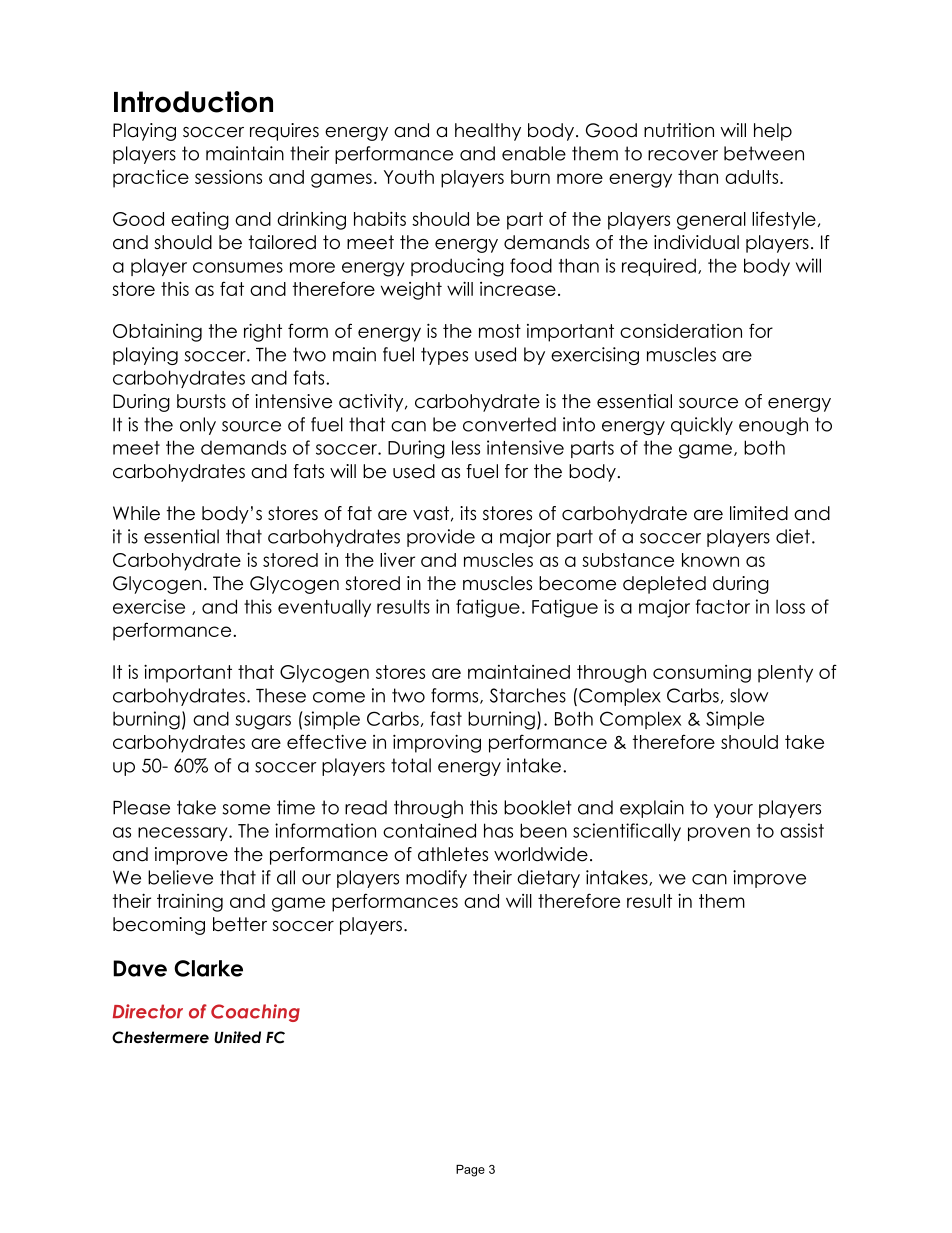  What do you see at coordinates (470, 1171) in the image?
I see `Page` at bounding box center [470, 1171].
